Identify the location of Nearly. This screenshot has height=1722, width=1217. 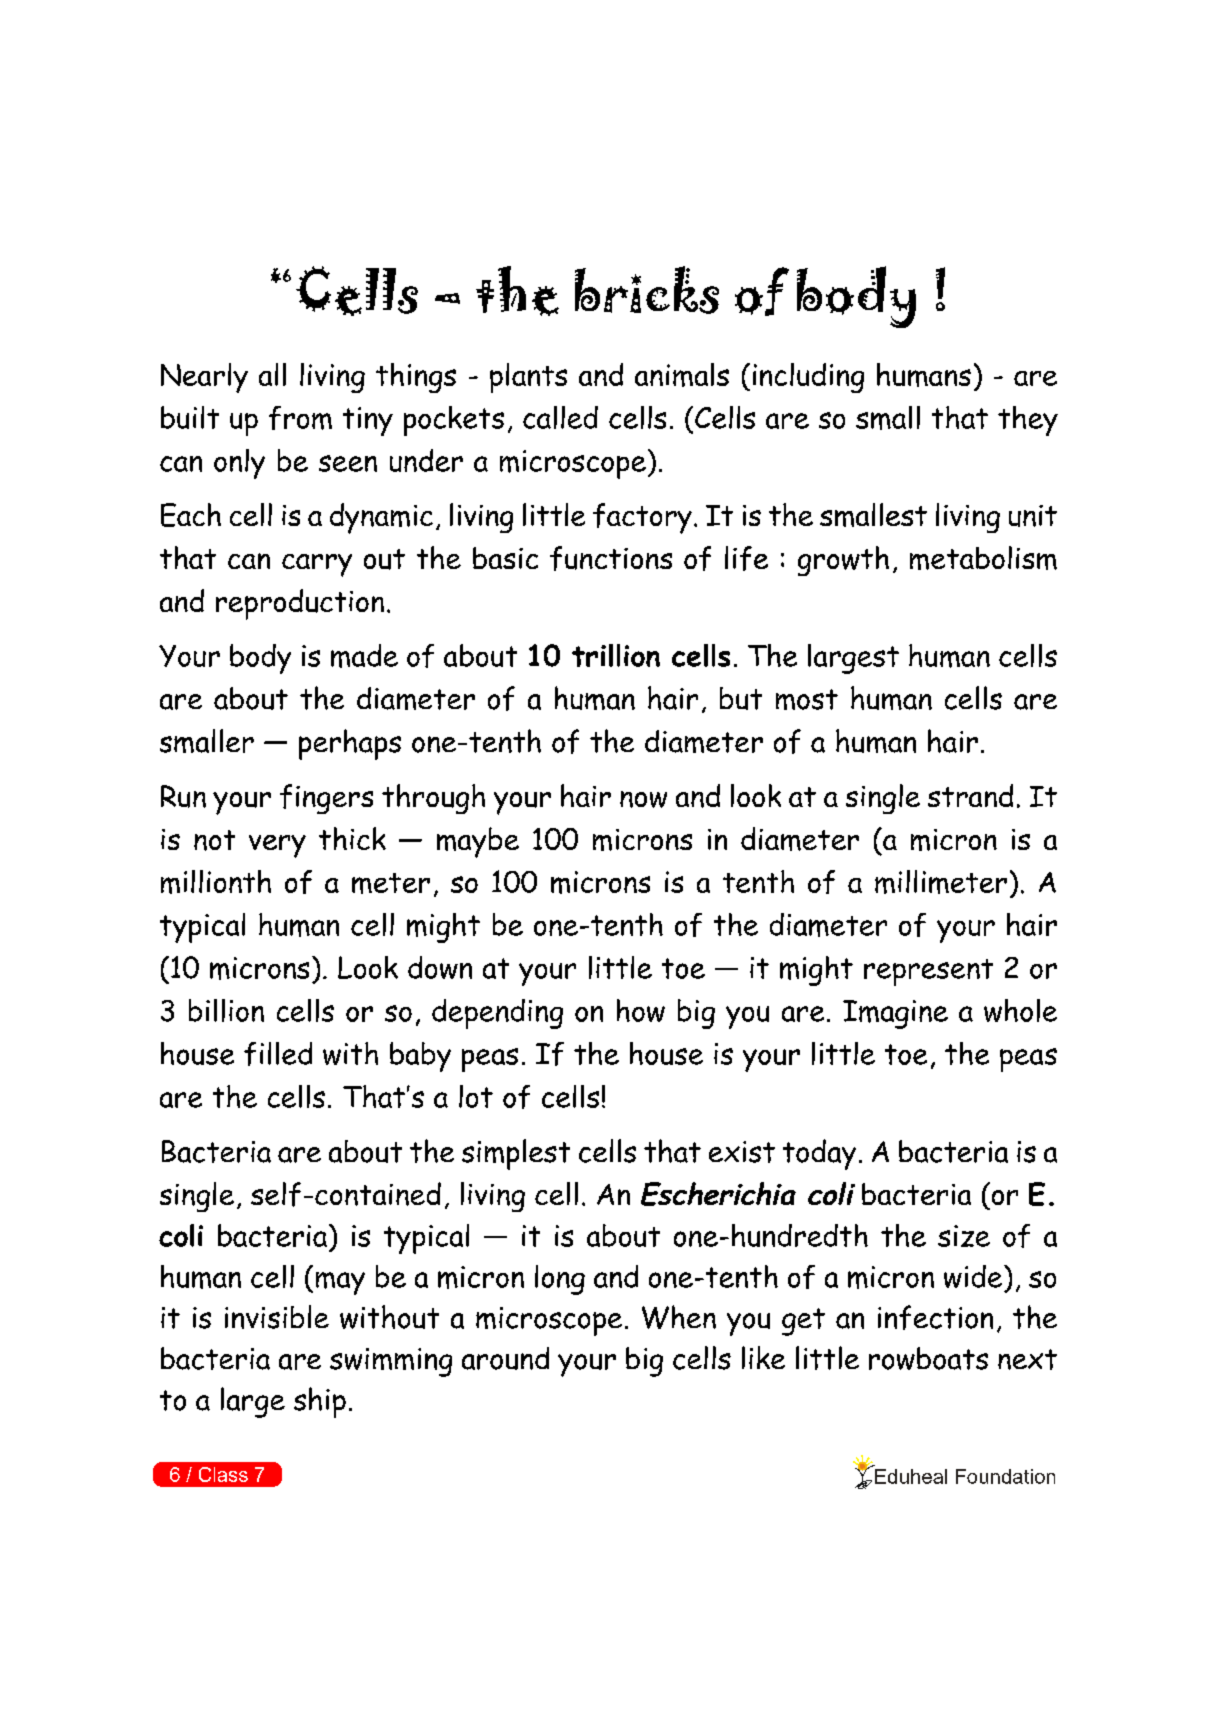
(204, 378).
